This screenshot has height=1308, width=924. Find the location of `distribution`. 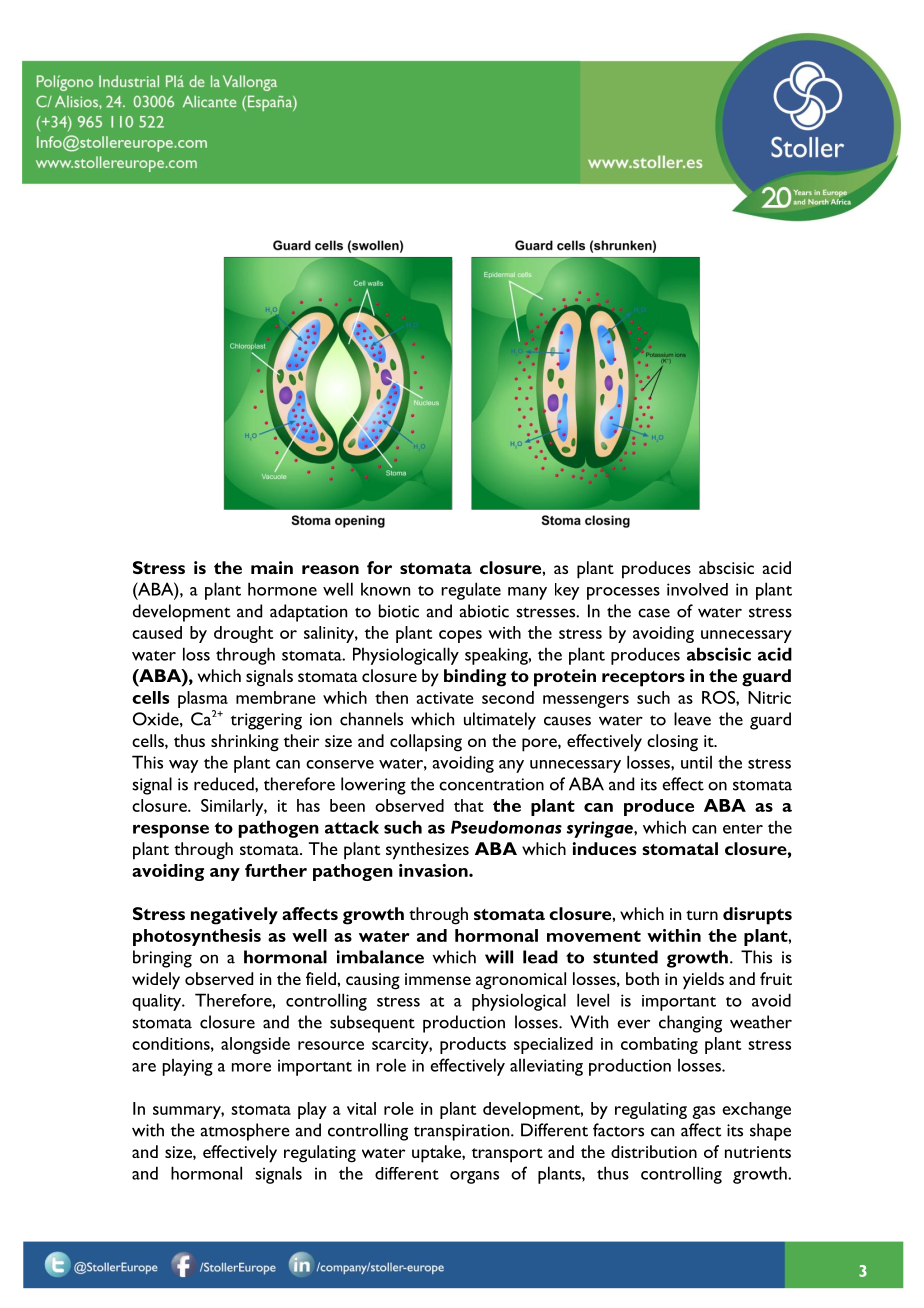

distribution is located at coordinates (654, 1151).
